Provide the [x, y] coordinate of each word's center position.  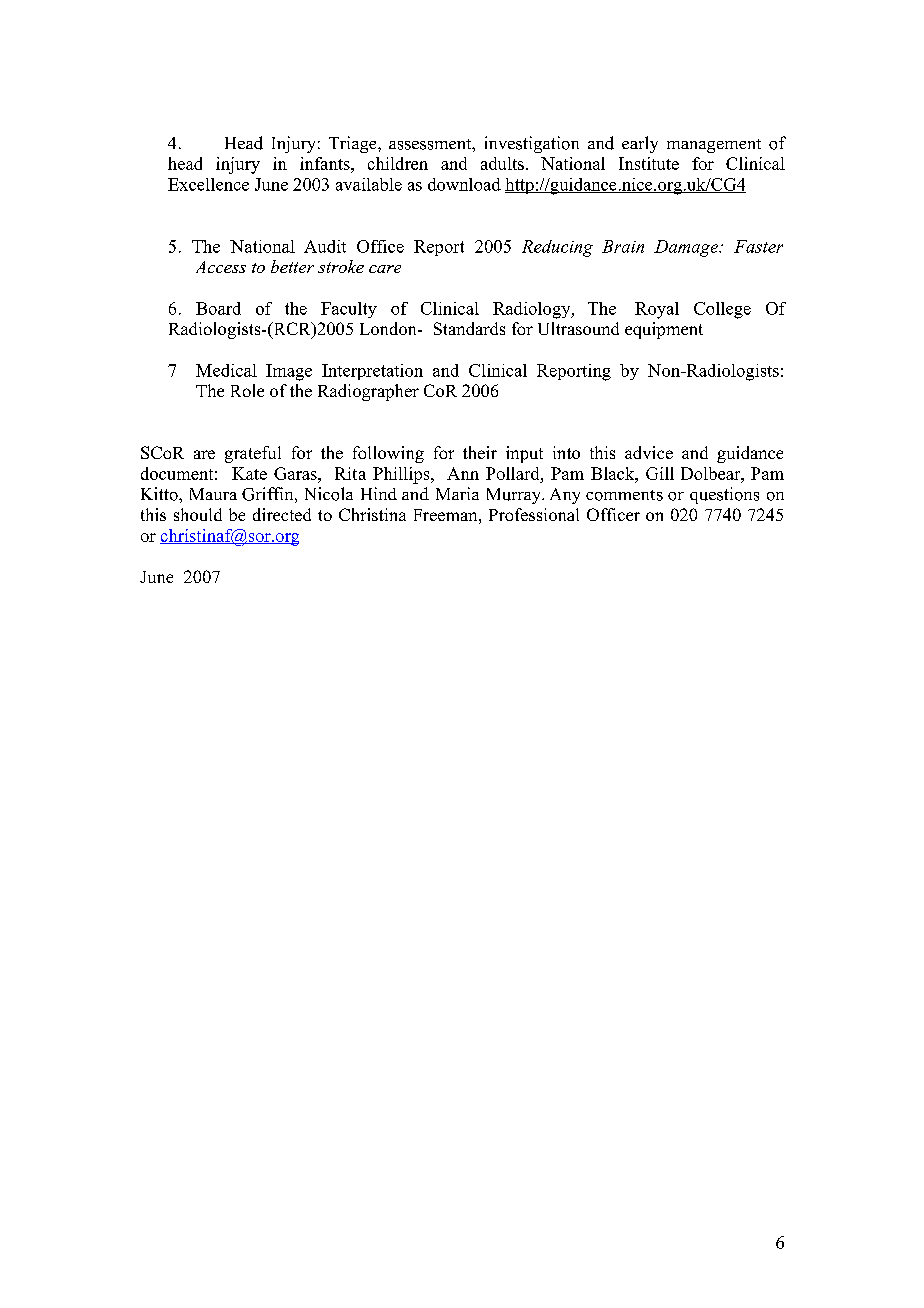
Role [247, 390]
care [385, 269]
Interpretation [372, 372]
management [714, 146]
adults [502, 163]
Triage [354, 144]
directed [282, 514]
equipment [664, 330]
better [292, 266]
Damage [687, 248]
